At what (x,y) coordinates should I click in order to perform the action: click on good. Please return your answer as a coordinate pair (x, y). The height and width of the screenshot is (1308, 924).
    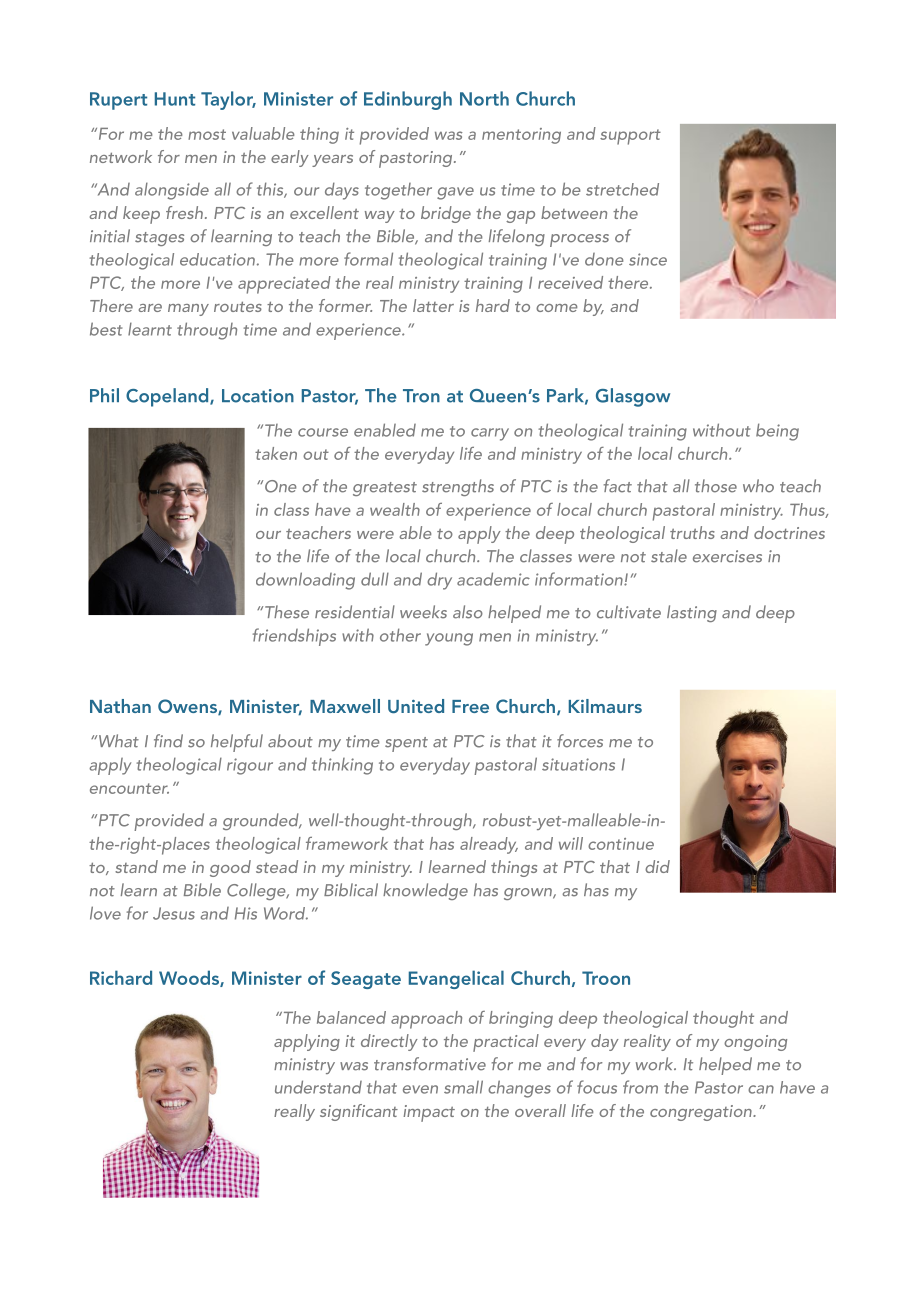
    Looking at the image, I should click on (230, 868).
